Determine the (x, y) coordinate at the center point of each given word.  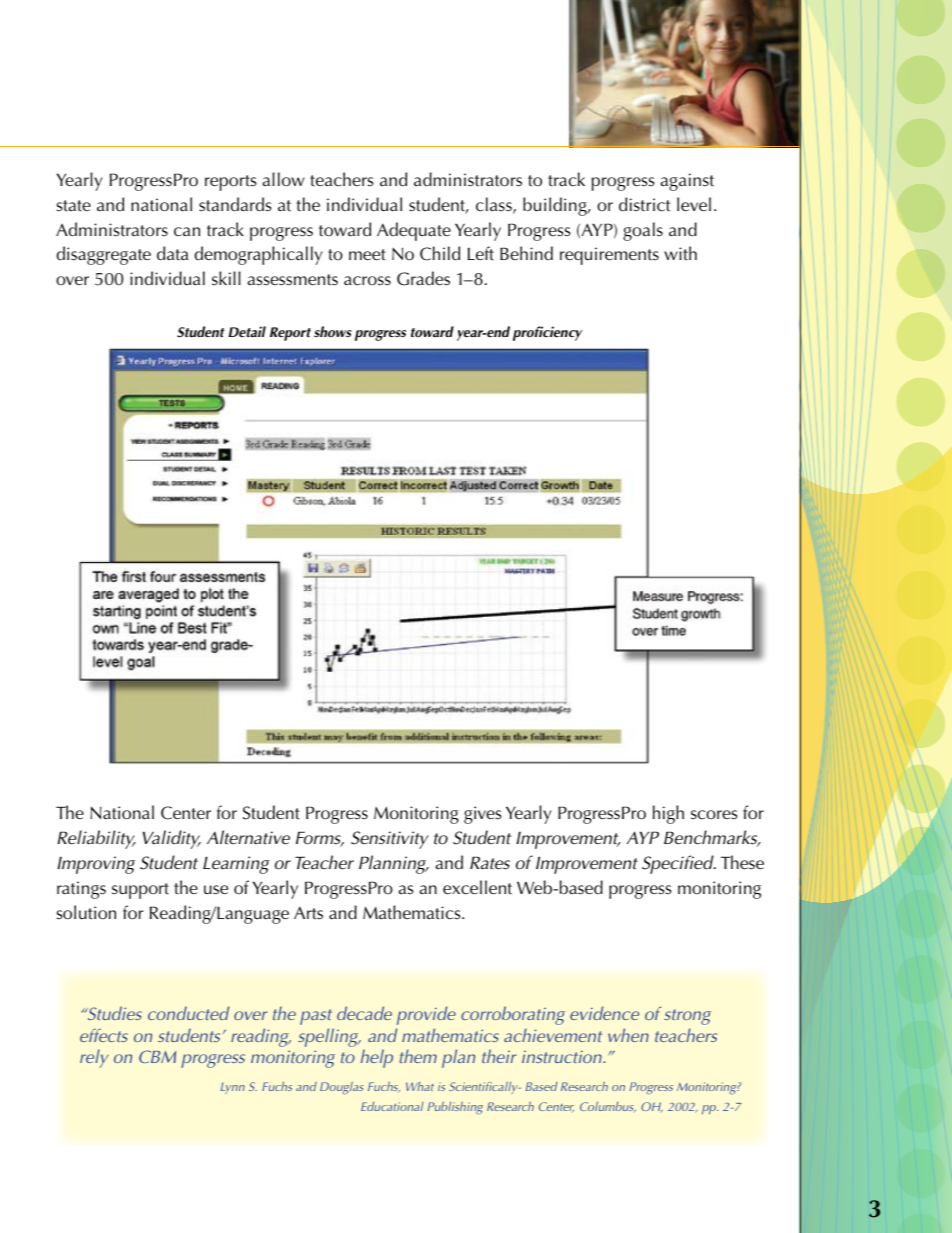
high (668, 814)
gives (483, 815)
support (140, 891)
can (187, 232)
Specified (679, 864)
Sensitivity (390, 840)
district (644, 204)
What (420, 1086)
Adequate (414, 231)
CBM (157, 1056)
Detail (247, 331)
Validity (172, 839)
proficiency (547, 333)
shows (333, 332)
